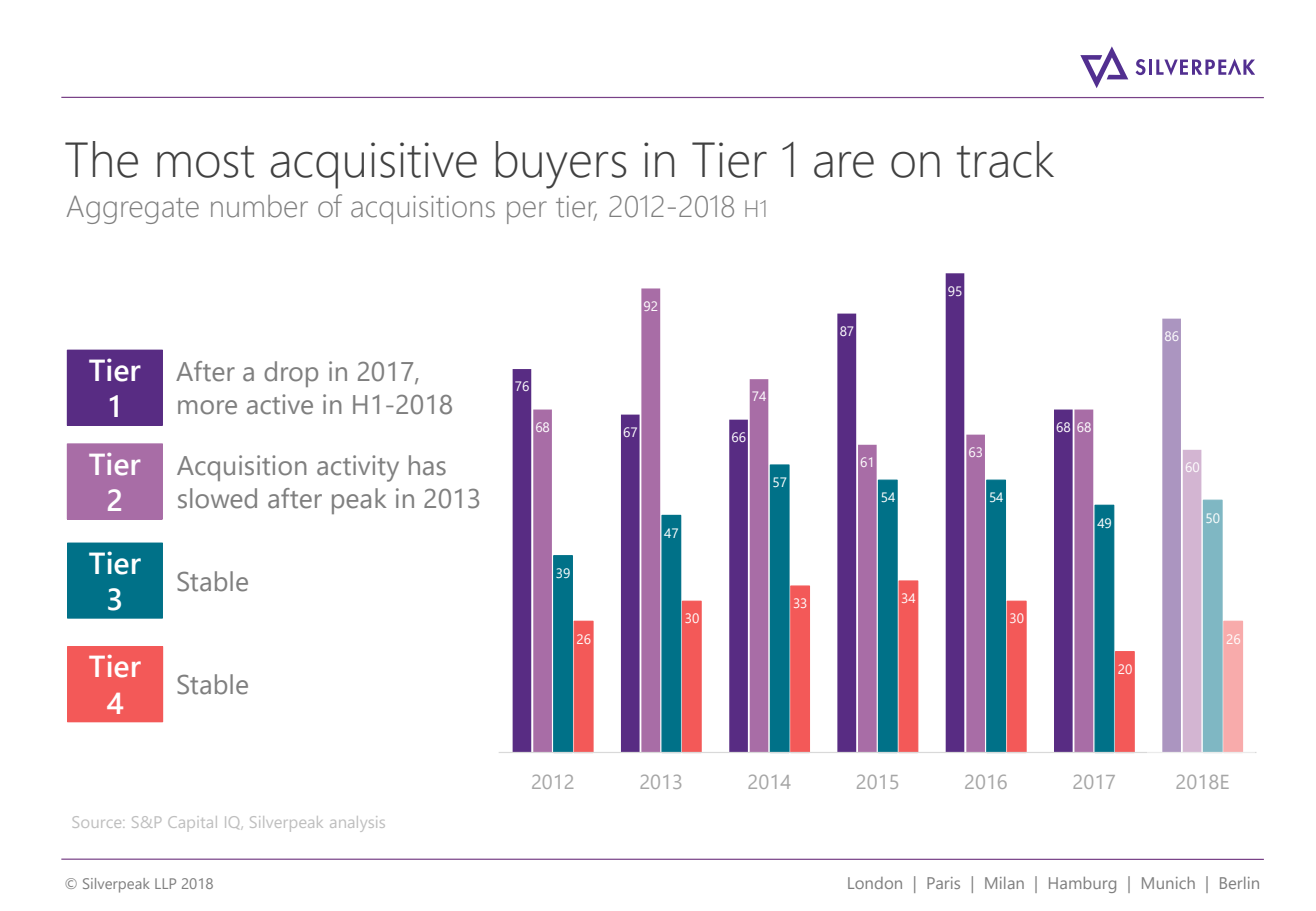  What do you see at coordinates (217, 498) in the page?
I see `slowed` at bounding box center [217, 498].
